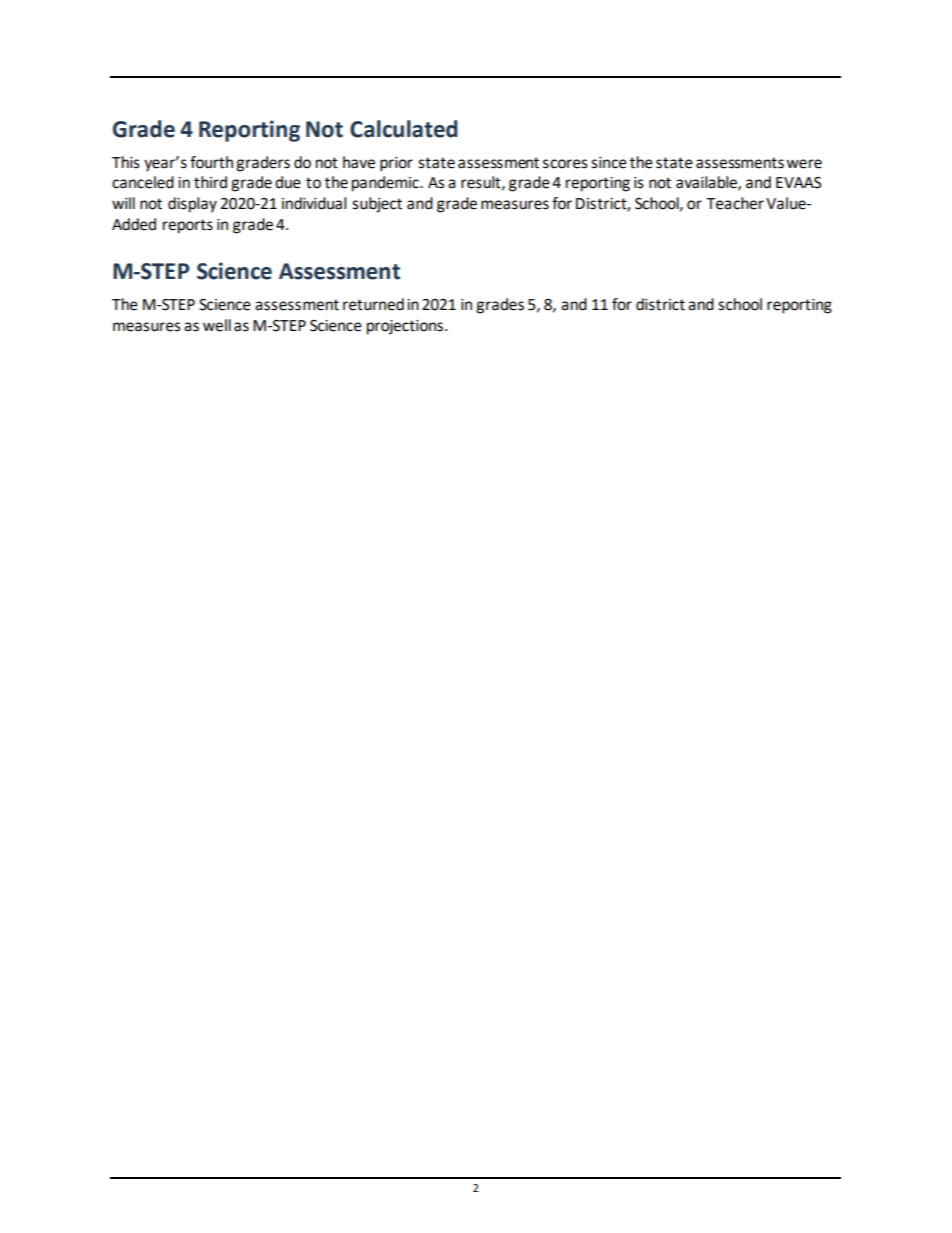 The image size is (952, 1233). Describe the element at coordinates (735, 203) in the document. I see `Teacher` at that location.
